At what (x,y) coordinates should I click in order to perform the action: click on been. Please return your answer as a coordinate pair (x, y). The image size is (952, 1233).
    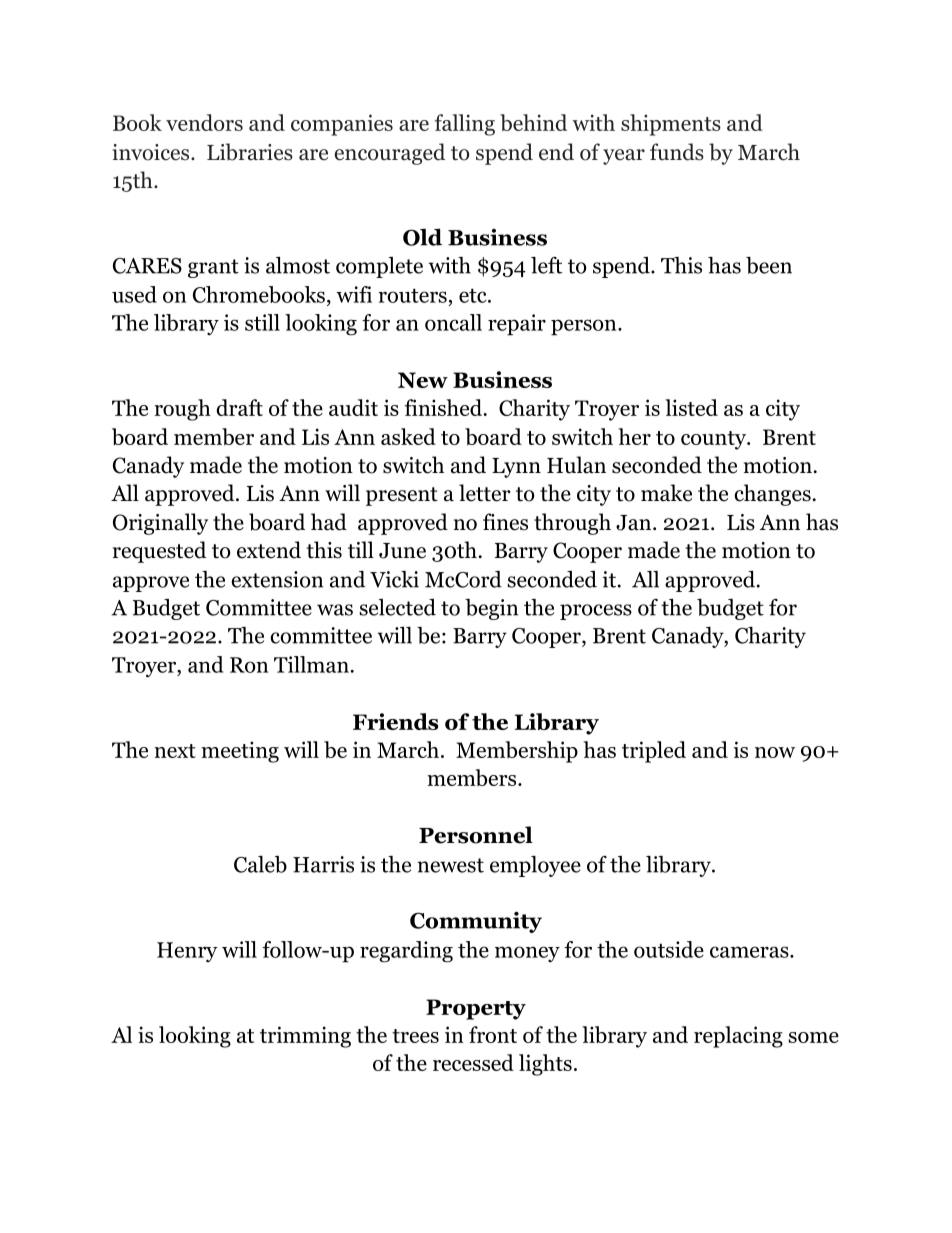
    Looking at the image, I should click on (769, 265).
